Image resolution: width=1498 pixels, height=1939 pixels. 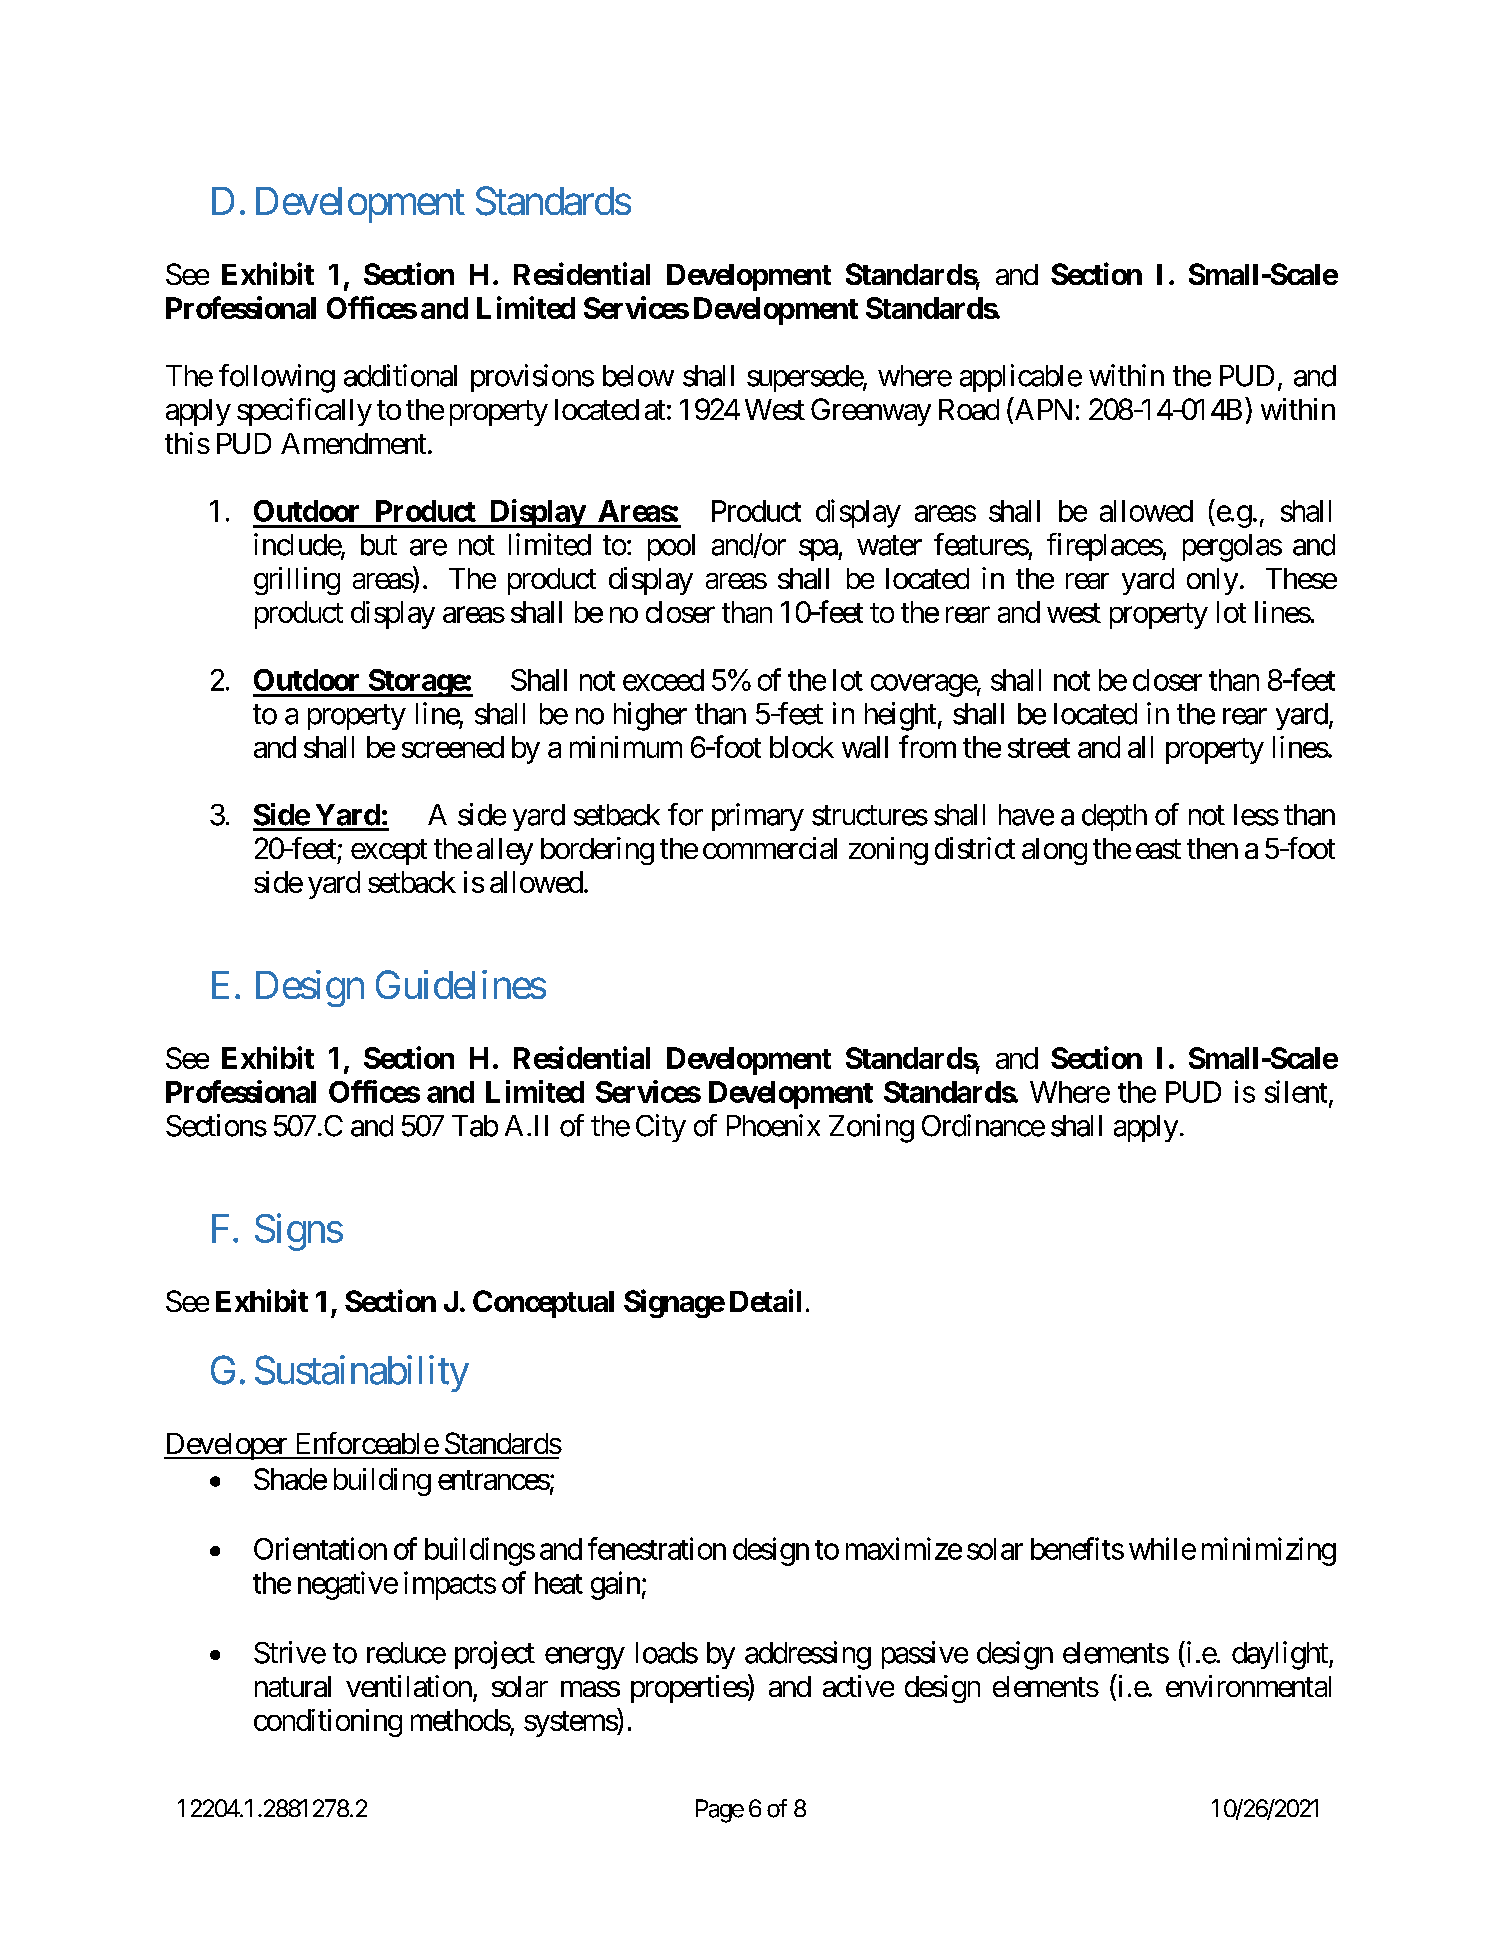 I want to click on screened, so click(x=453, y=747).
